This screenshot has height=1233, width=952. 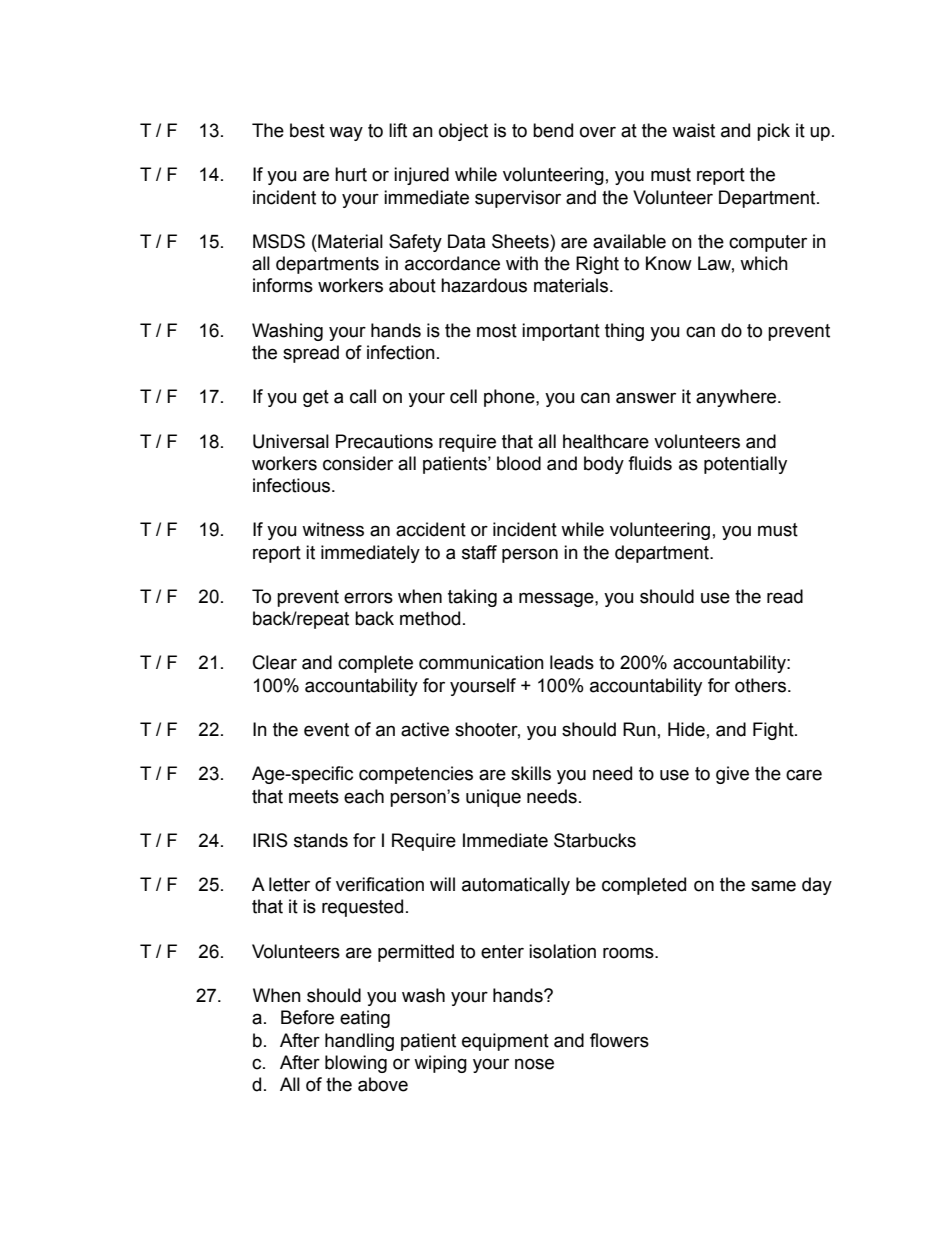 What do you see at coordinates (356, 1064) in the screenshot?
I see `blowing` at bounding box center [356, 1064].
